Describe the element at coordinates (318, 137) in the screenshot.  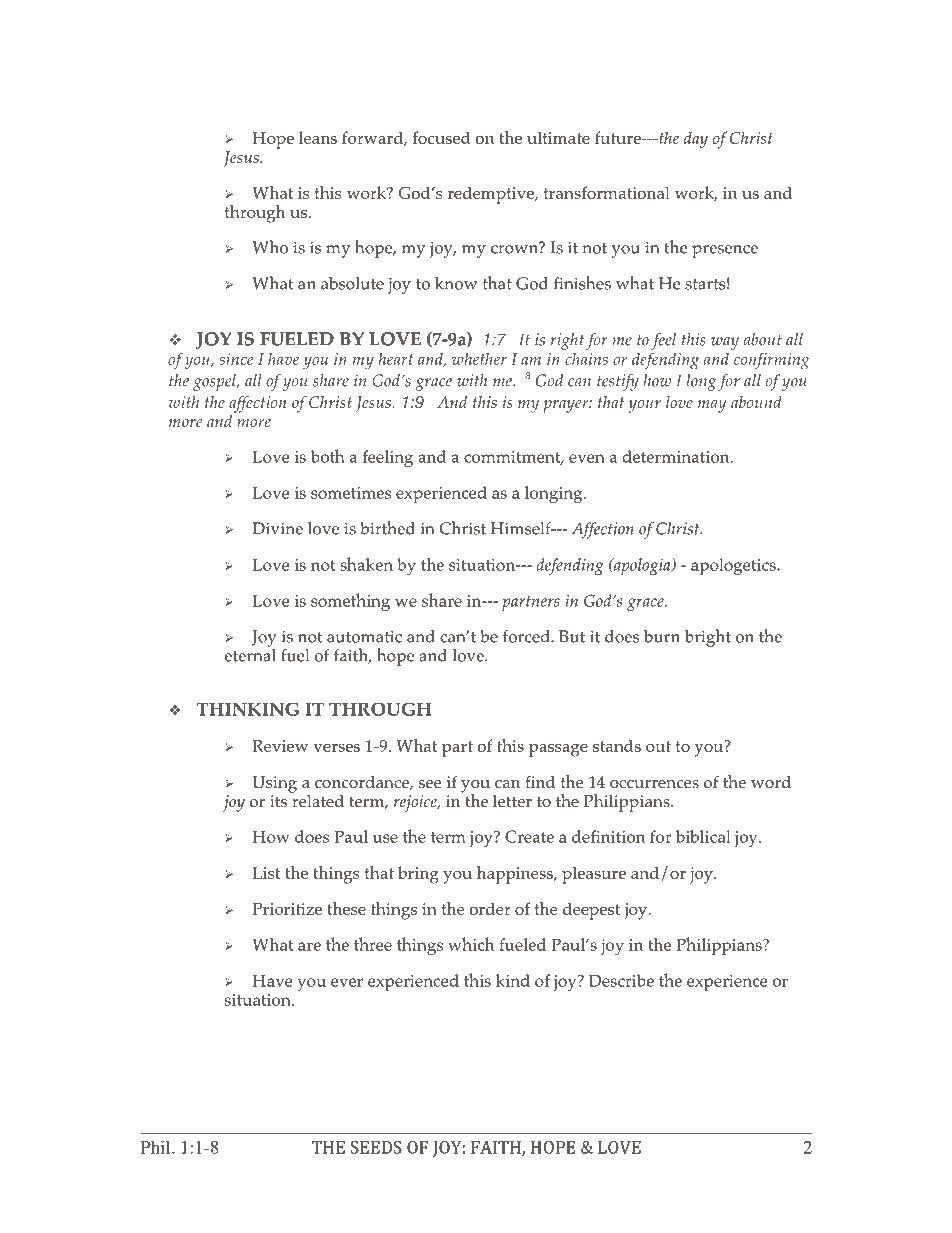
I see `leans` at that location.
